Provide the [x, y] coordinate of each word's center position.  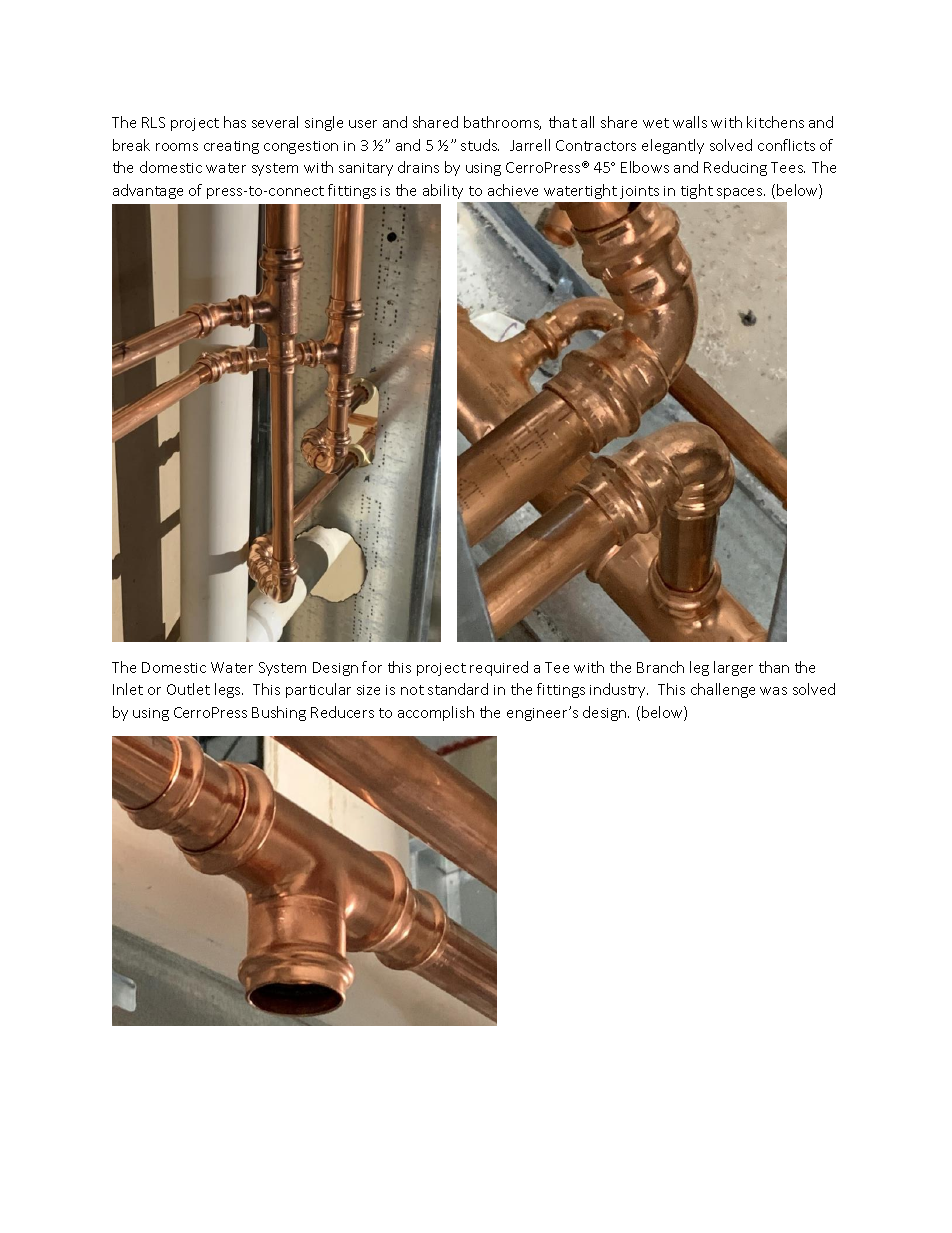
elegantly [673, 146]
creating [231, 147]
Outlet [188, 689]
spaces [741, 193]
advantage [148, 191]
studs [480, 145]
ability [443, 191]
